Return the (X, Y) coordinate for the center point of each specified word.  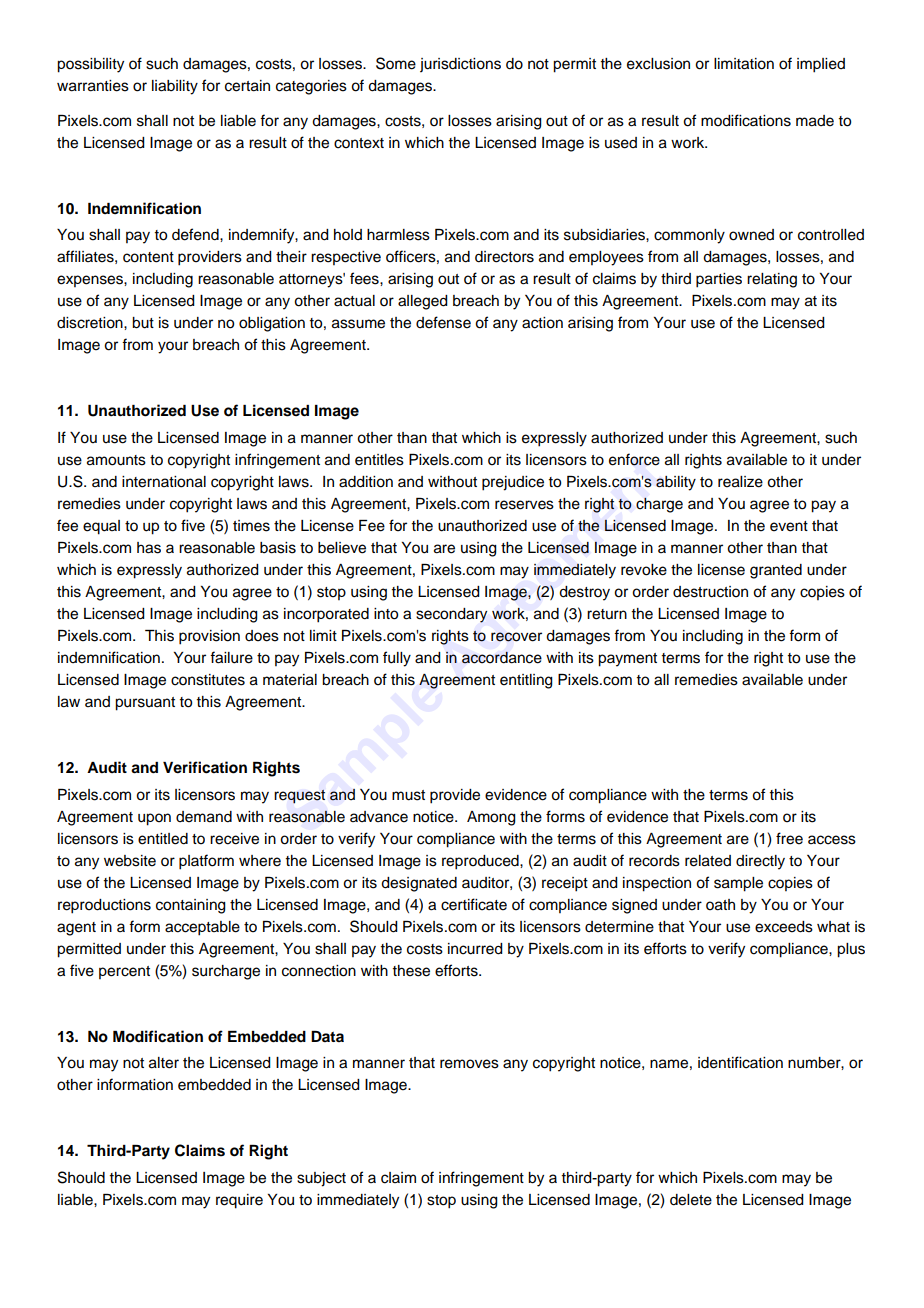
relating (772, 280)
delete (691, 1200)
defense (443, 322)
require (239, 1201)
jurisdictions (460, 65)
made (815, 121)
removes (469, 1064)
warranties (93, 86)
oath (720, 905)
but (143, 323)
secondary (451, 615)
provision (209, 637)
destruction (710, 592)
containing (191, 906)
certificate (474, 904)
